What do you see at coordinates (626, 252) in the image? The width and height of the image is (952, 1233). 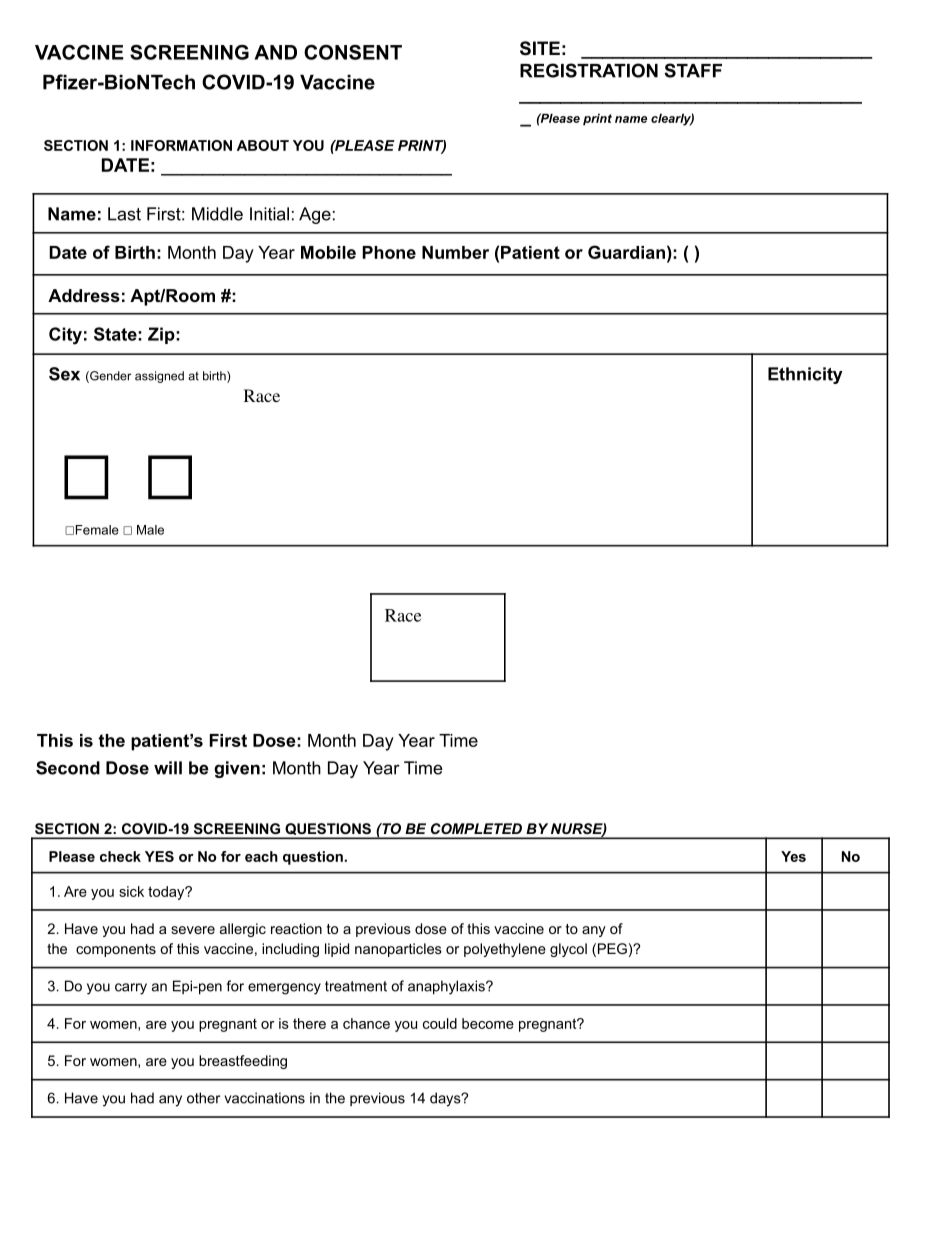 I see `Guardian` at bounding box center [626, 252].
